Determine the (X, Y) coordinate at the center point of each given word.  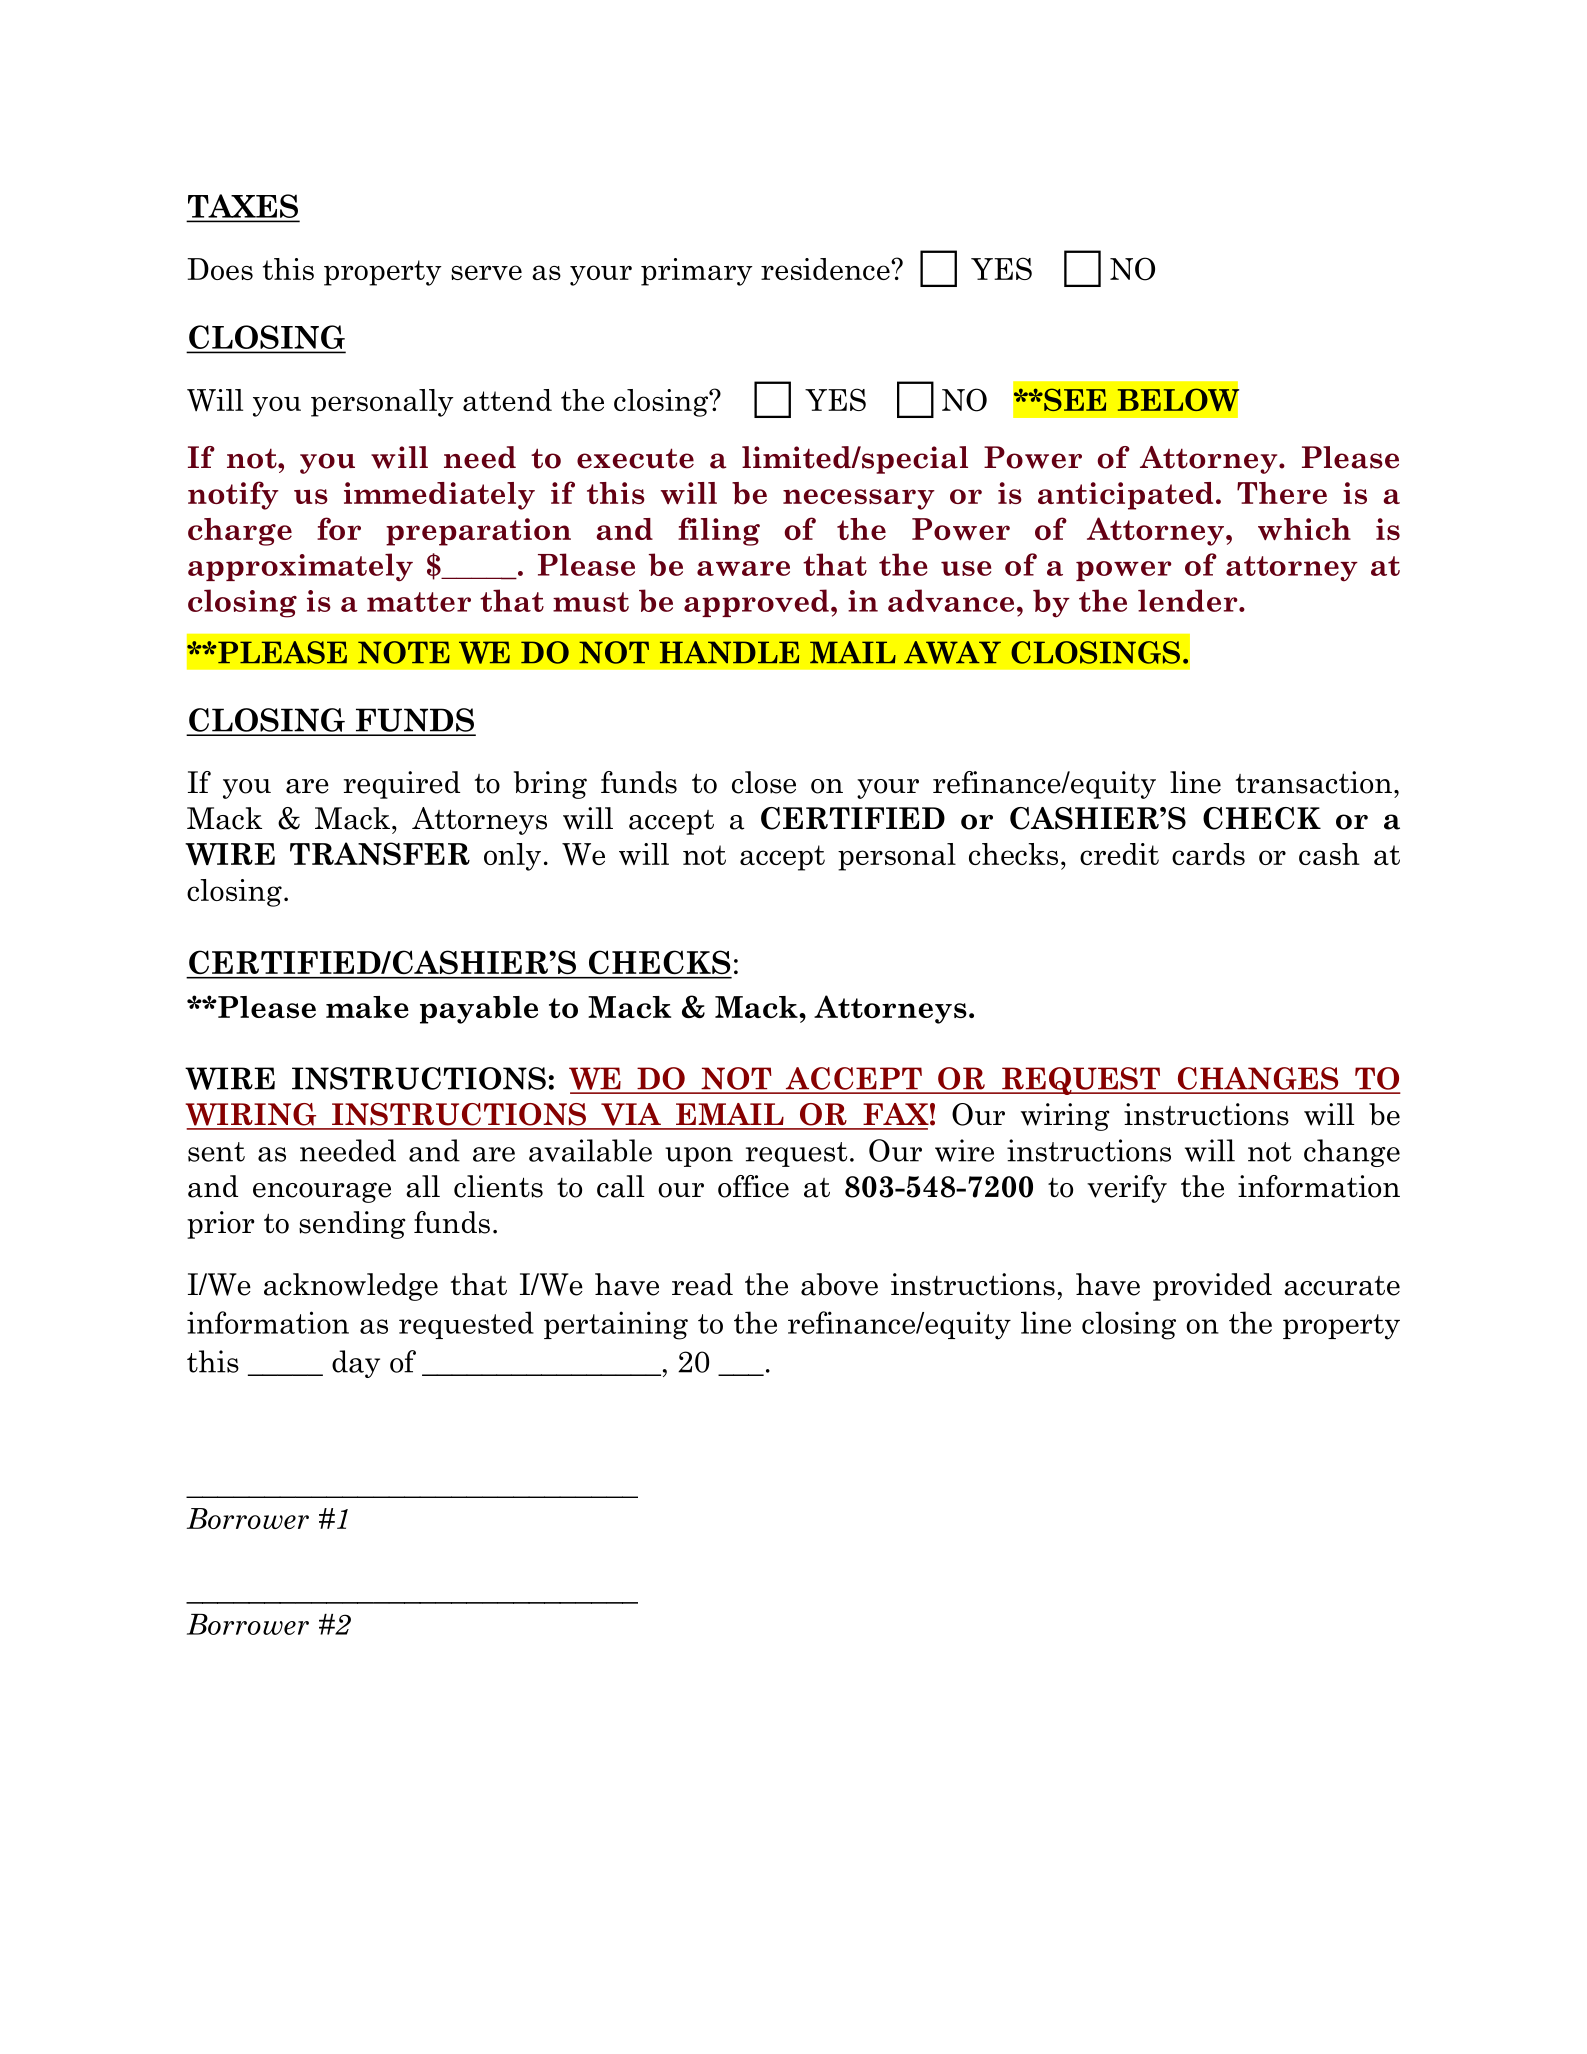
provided (1212, 1287)
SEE (1074, 399)
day (356, 1364)
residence (826, 269)
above (839, 1284)
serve (486, 272)
